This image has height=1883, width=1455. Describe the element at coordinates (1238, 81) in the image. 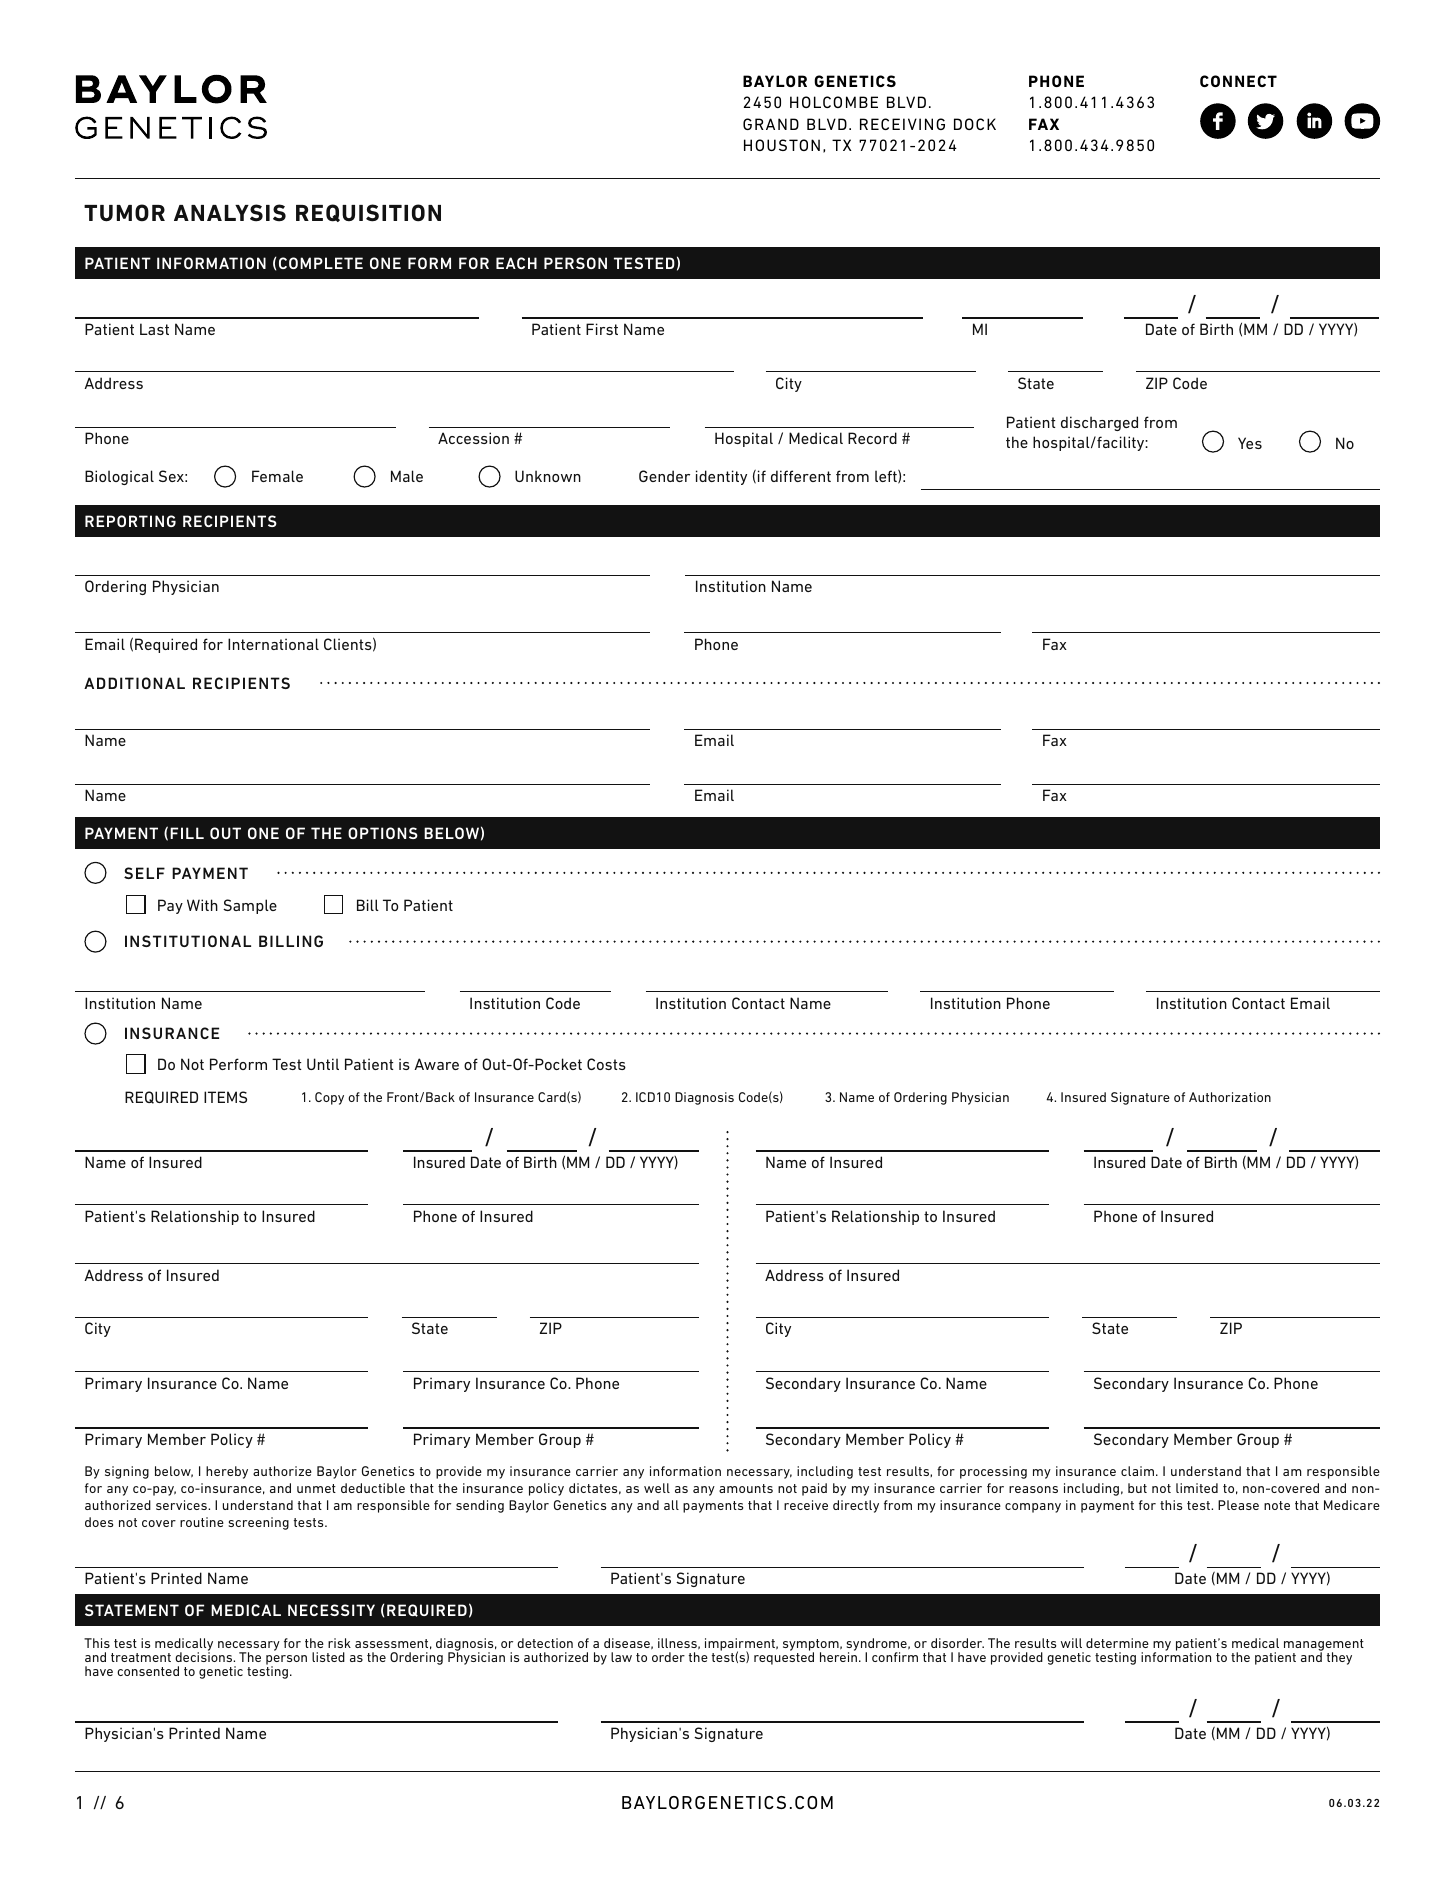

I see `CONNECT` at that location.
